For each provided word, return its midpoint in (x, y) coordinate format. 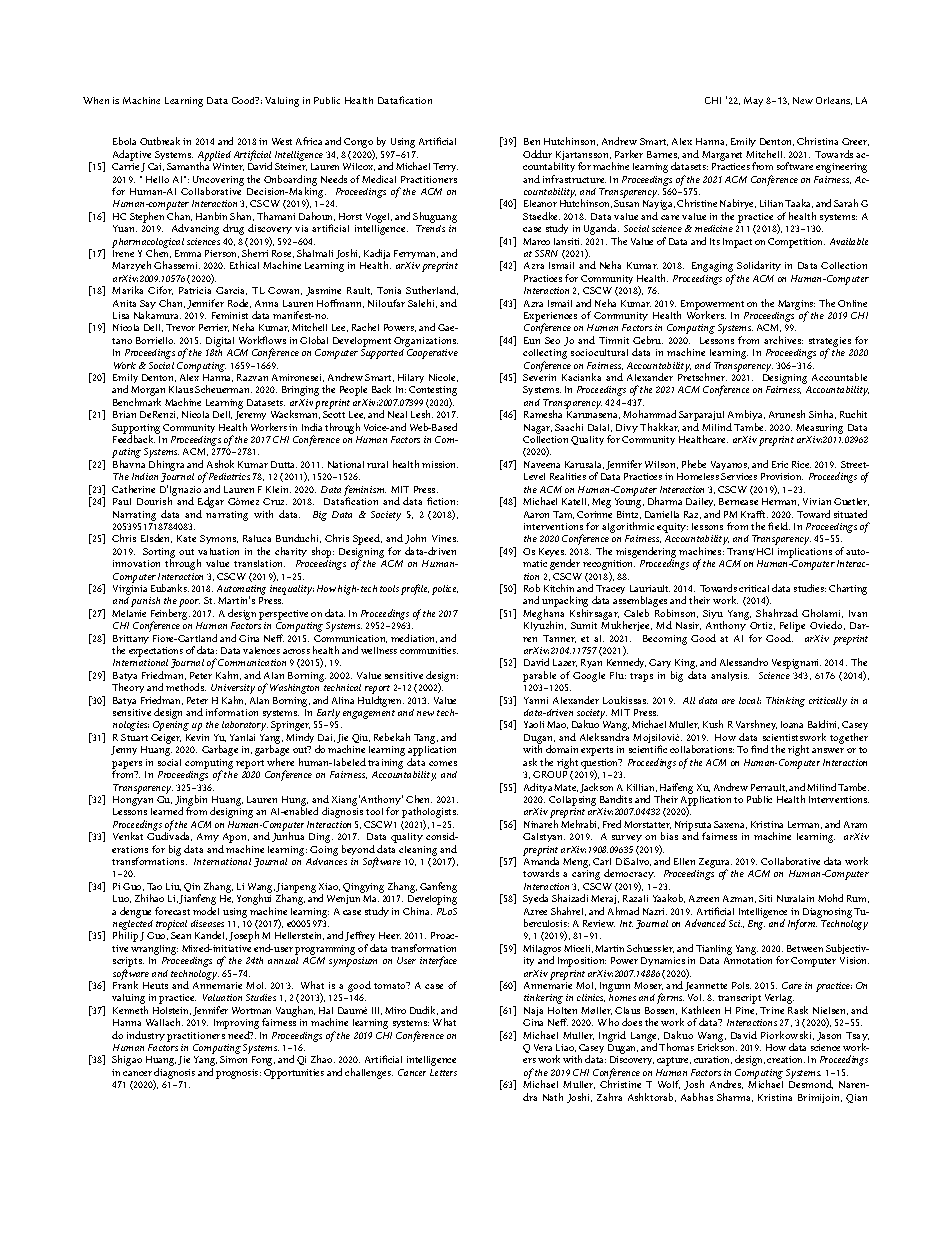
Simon (233, 1059)
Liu (173, 887)
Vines (445, 538)
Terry (445, 167)
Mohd (830, 898)
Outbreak (160, 141)
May (753, 102)
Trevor (180, 327)
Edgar (211, 504)
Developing (432, 901)
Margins (796, 306)
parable (539, 676)
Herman (780, 502)
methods (186, 687)
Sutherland (432, 290)
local (750, 700)
